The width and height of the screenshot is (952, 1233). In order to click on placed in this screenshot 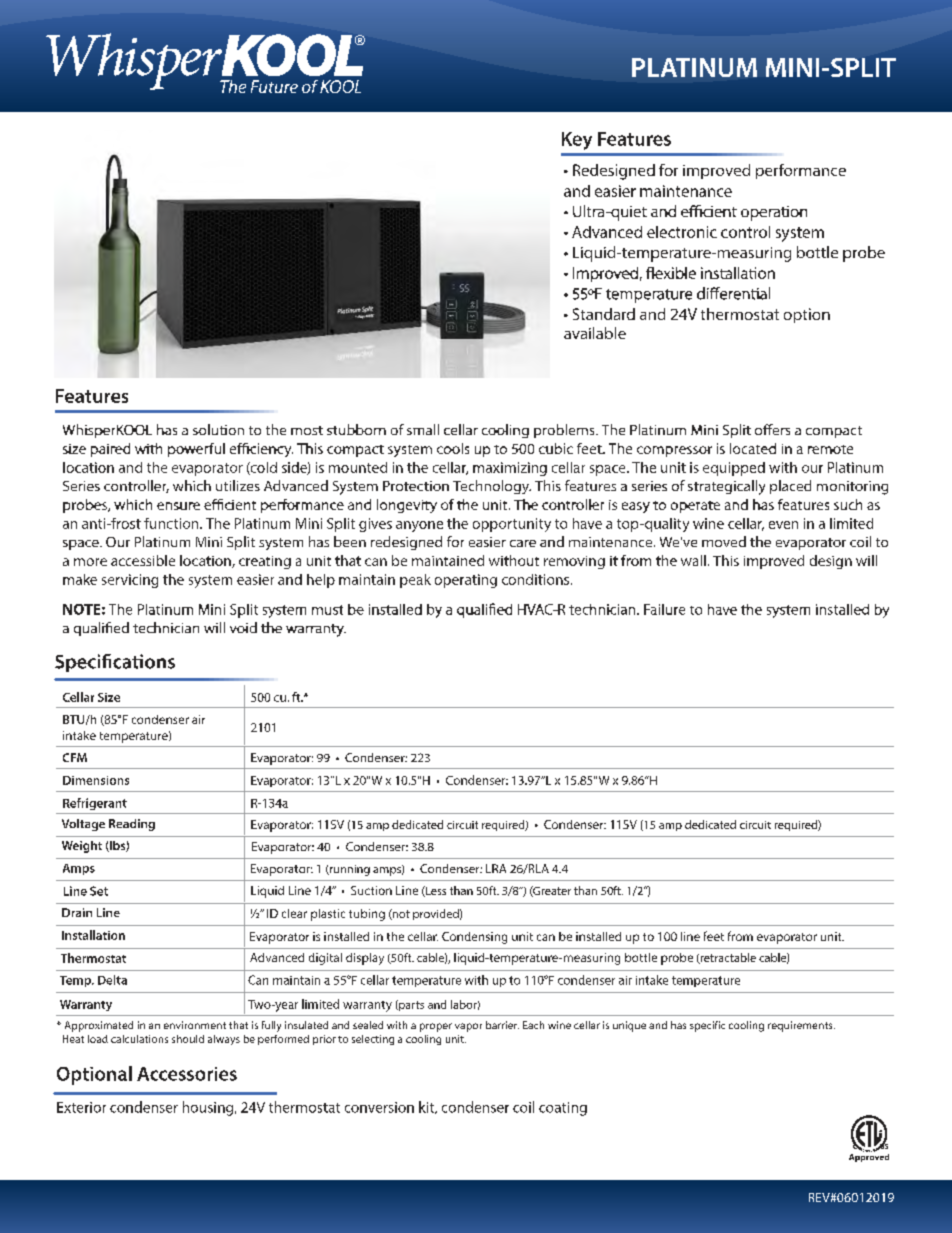, I will do `click(790, 487)`.
